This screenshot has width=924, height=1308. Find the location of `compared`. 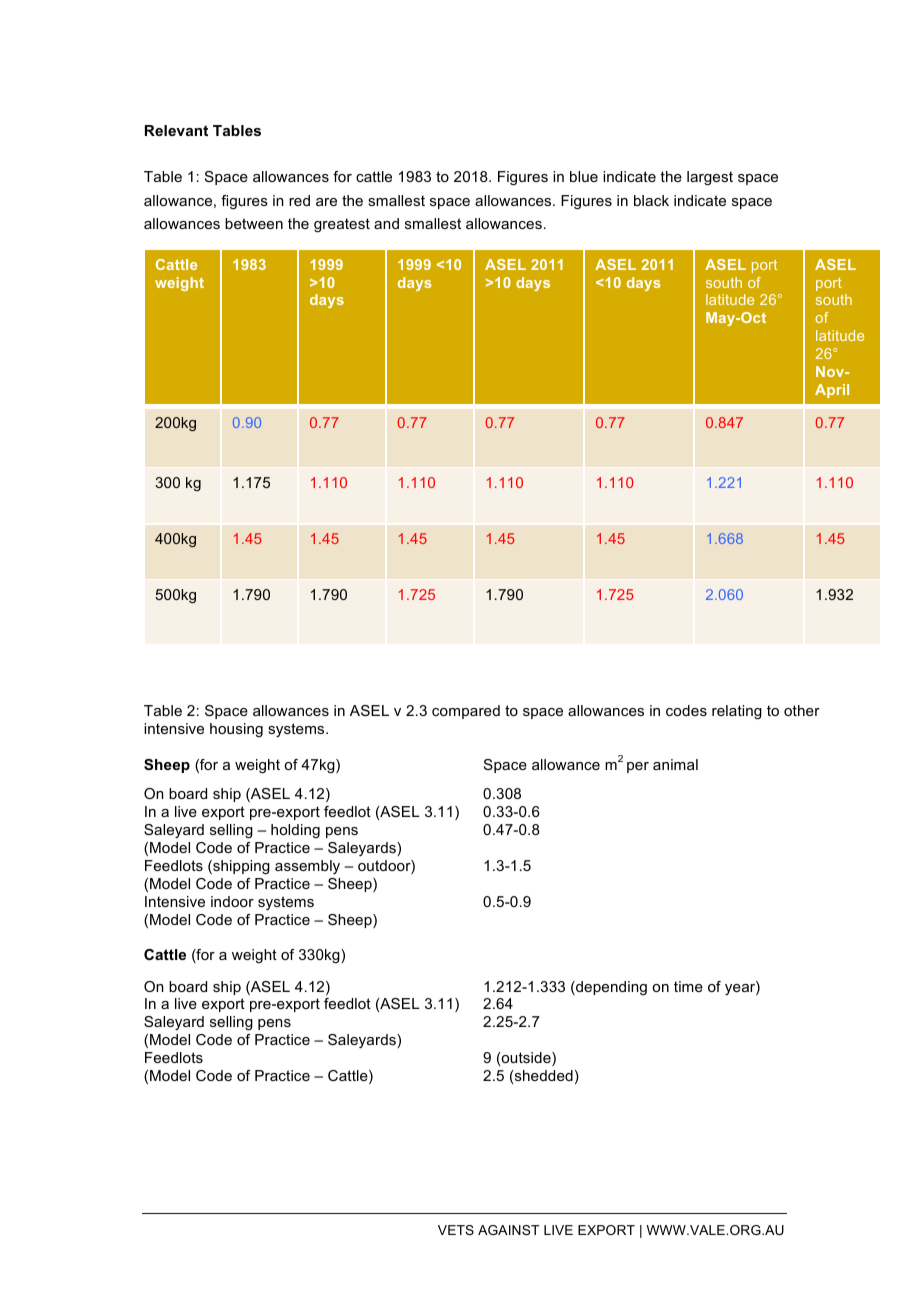

compared is located at coordinates (466, 712).
